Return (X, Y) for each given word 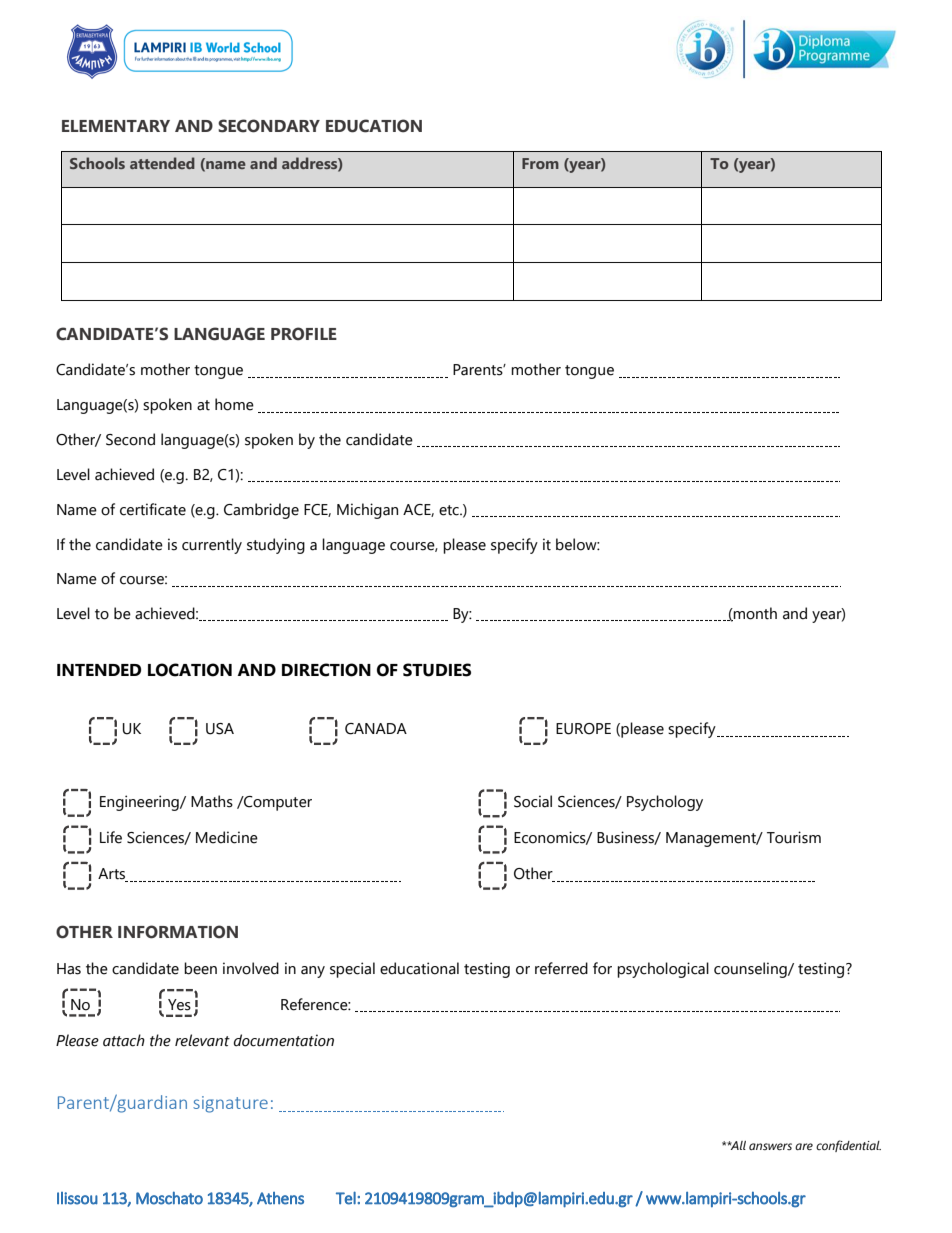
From (540, 163)
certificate (153, 509)
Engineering (140, 803)
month (754, 614)
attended (162, 163)
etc (450, 510)
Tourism (794, 837)
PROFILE (304, 334)
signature (230, 1104)
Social (533, 801)
